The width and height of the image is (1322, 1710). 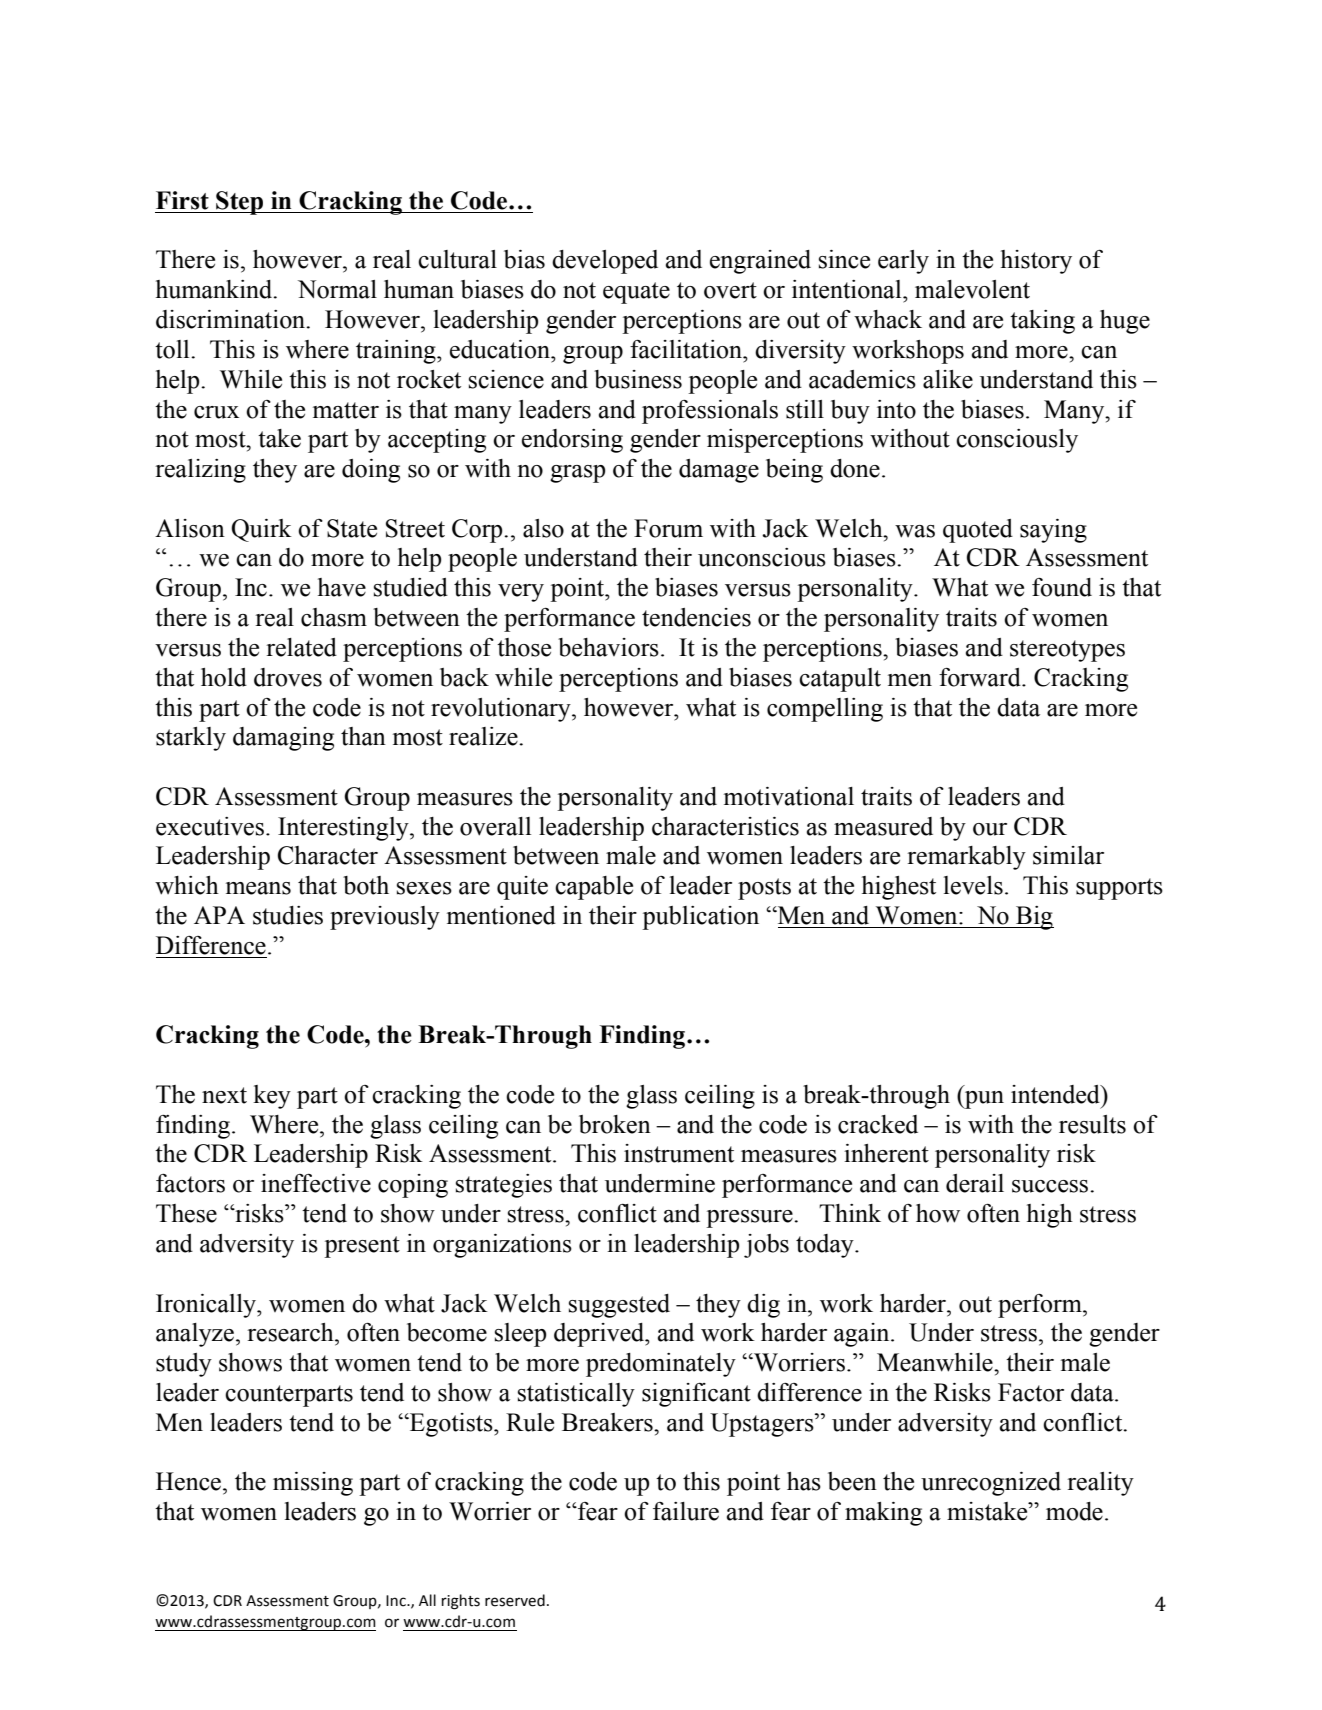 I want to click on failure, so click(x=686, y=1511).
